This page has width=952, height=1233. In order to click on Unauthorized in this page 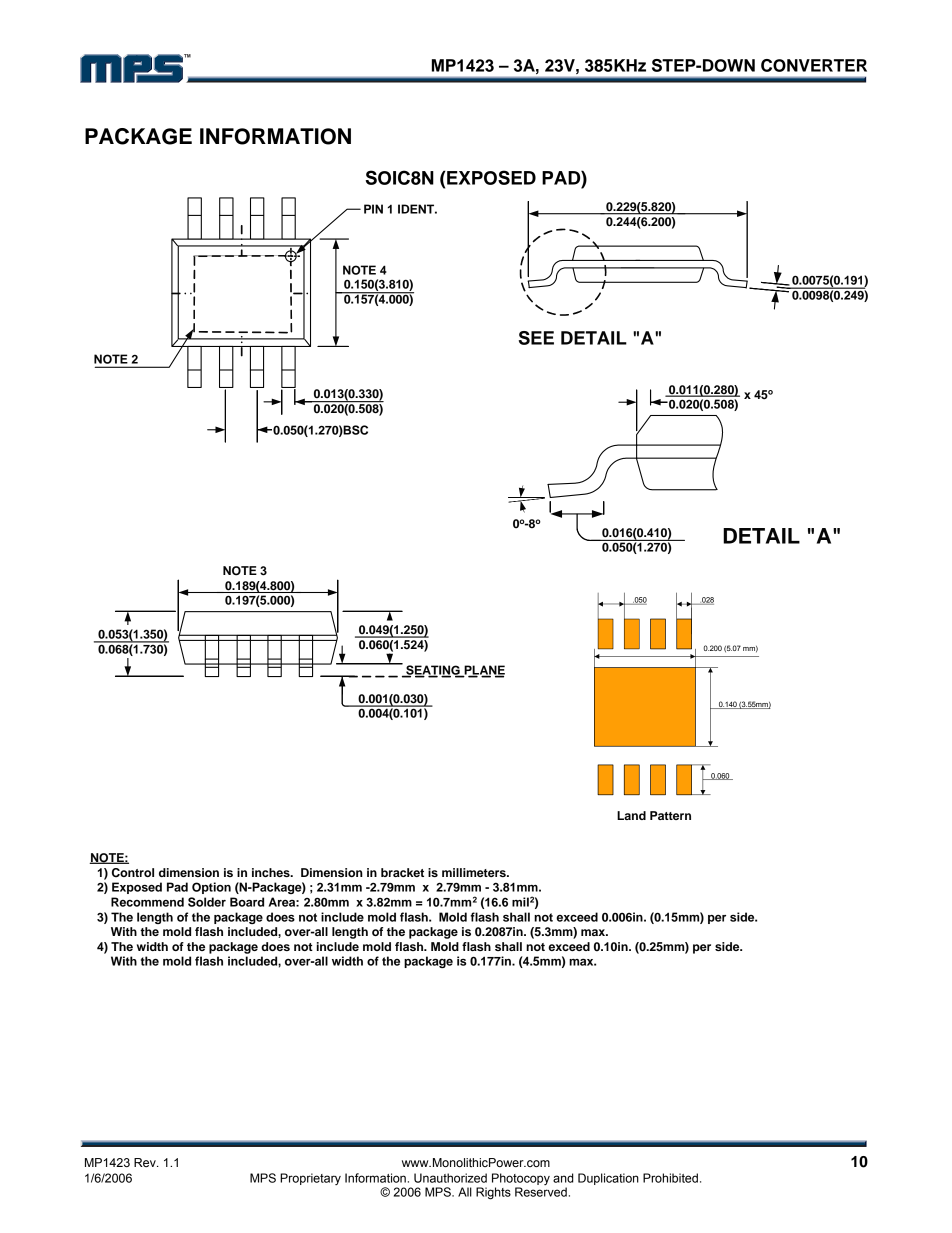, I will do `click(450, 1178)`.
